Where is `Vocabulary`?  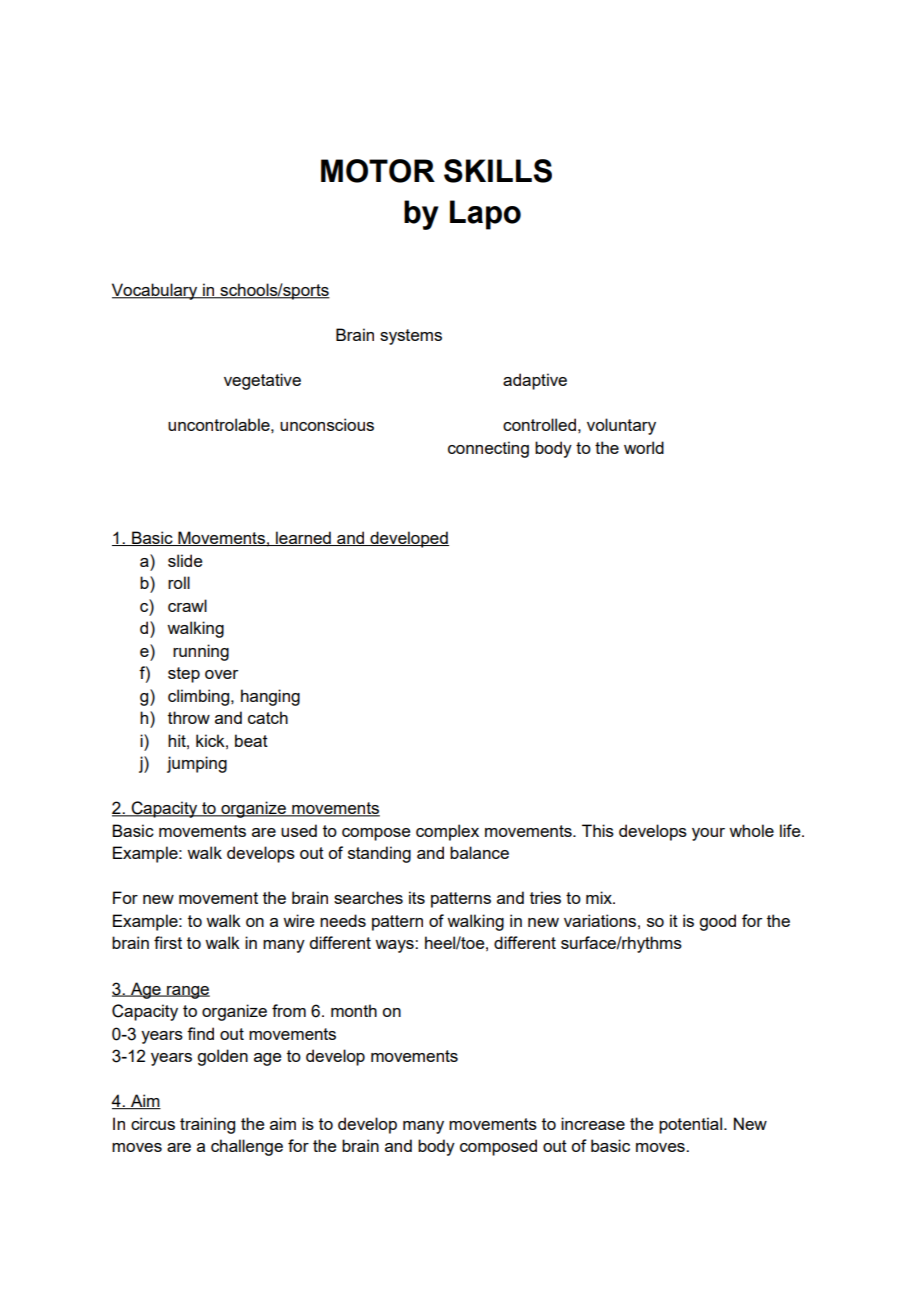 Vocabulary is located at coordinates (156, 291).
